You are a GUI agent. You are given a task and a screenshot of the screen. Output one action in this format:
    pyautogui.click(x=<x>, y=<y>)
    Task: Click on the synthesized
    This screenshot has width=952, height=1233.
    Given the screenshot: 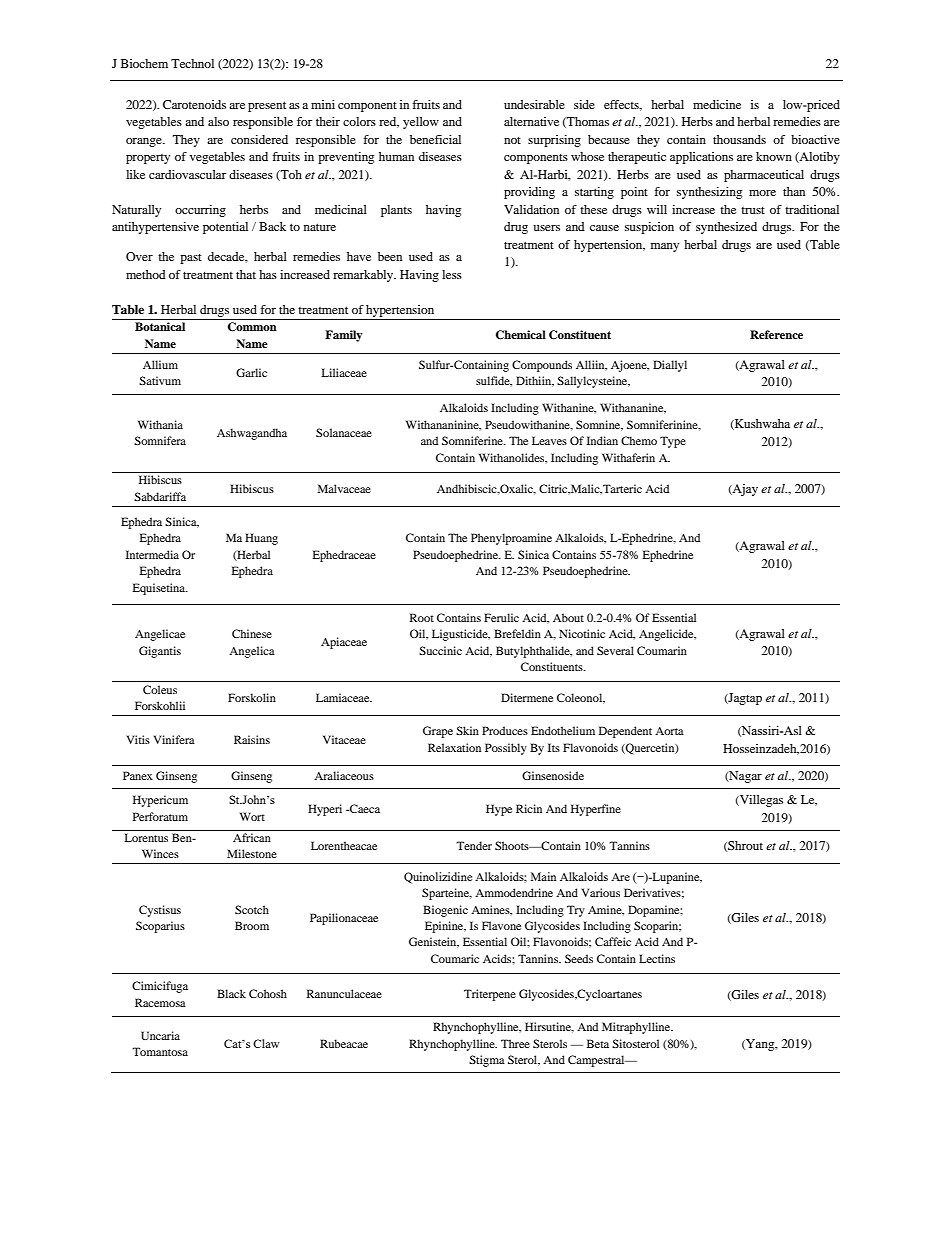 What is the action you would take?
    pyautogui.click(x=726, y=228)
